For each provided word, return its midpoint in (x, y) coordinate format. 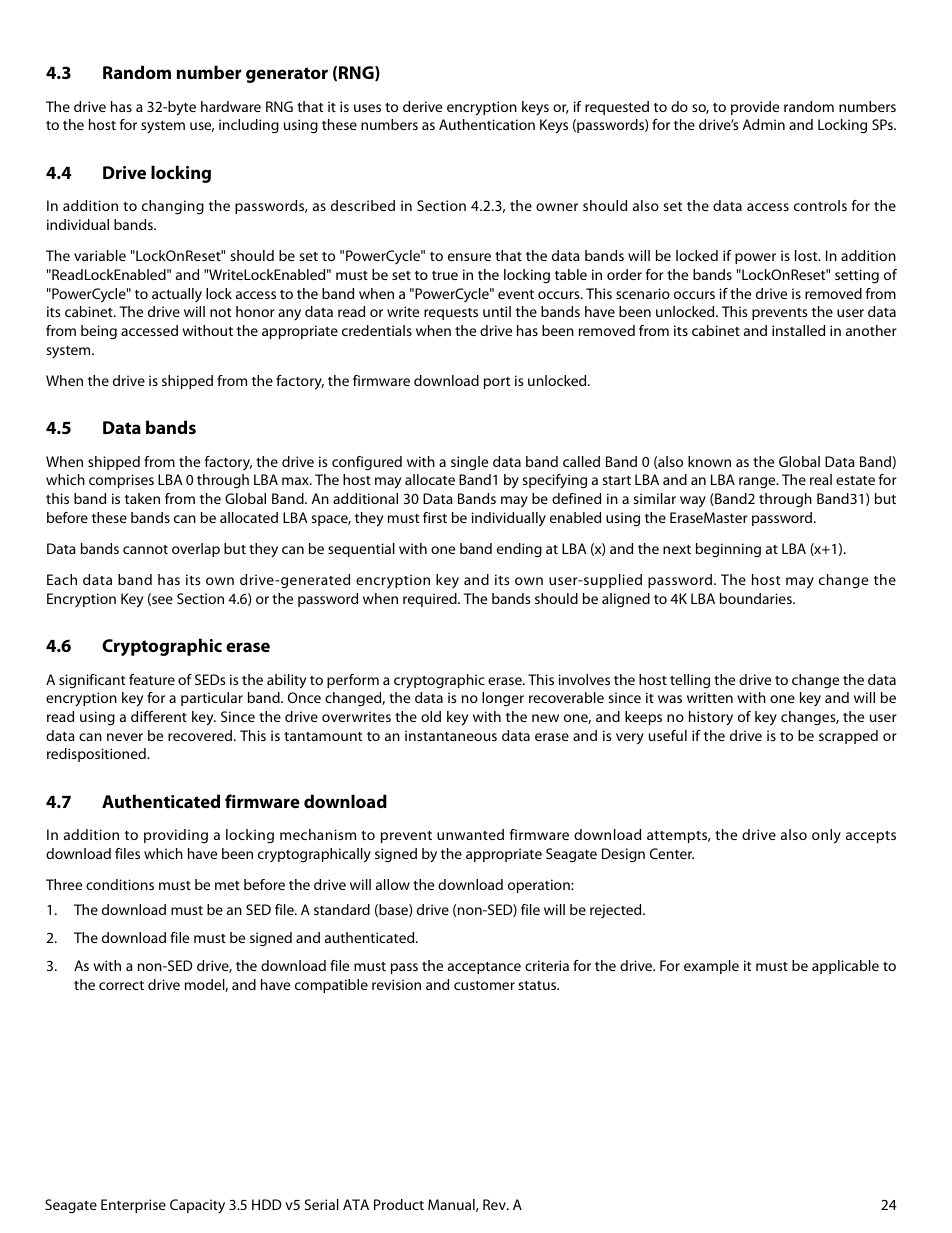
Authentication (487, 124)
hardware (231, 106)
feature (152, 679)
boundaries (757, 598)
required (431, 600)
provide (755, 108)
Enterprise (133, 1206)
